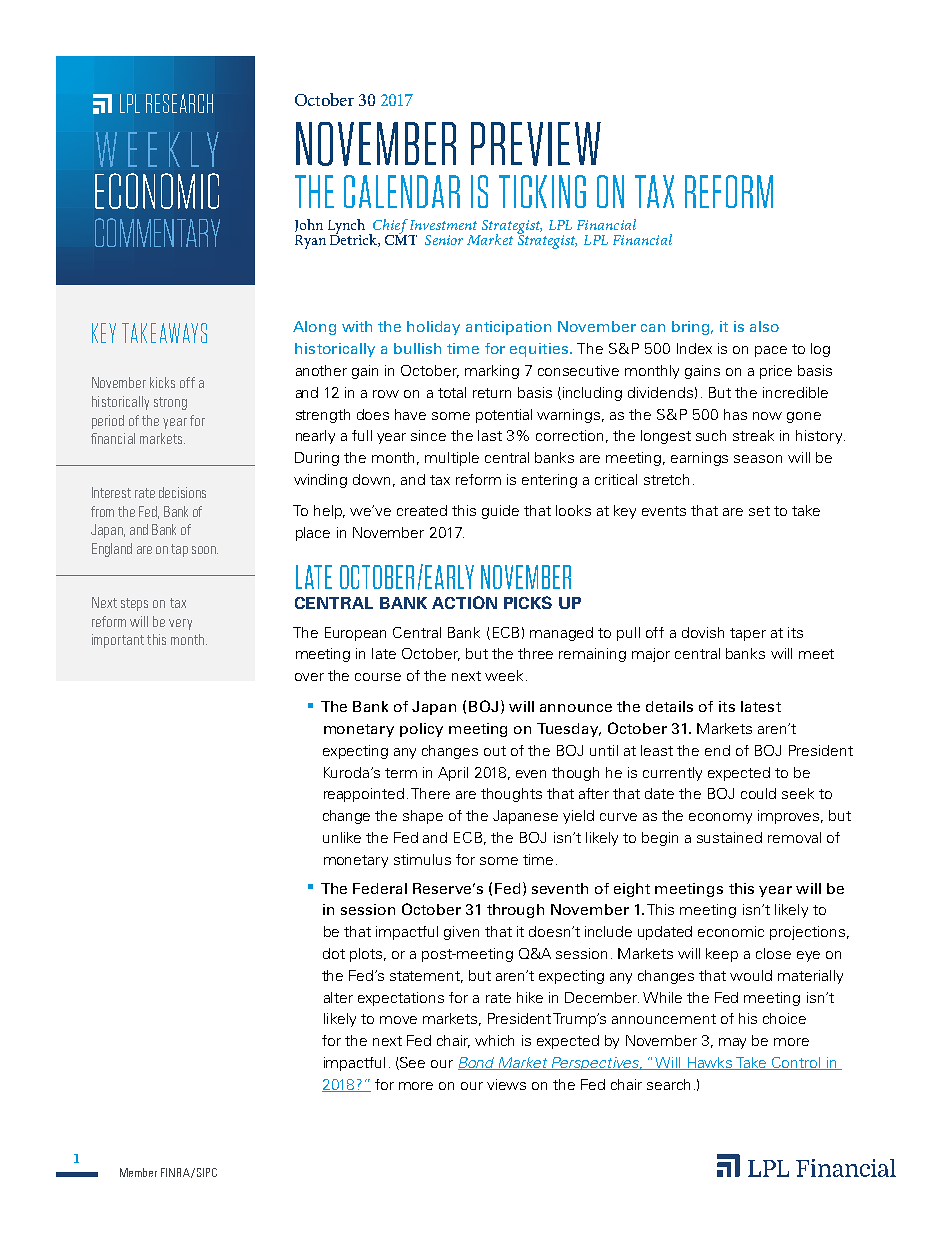 The height and width of the screenshot is (1233, 952). I want to click on over, so click(309, 677).
